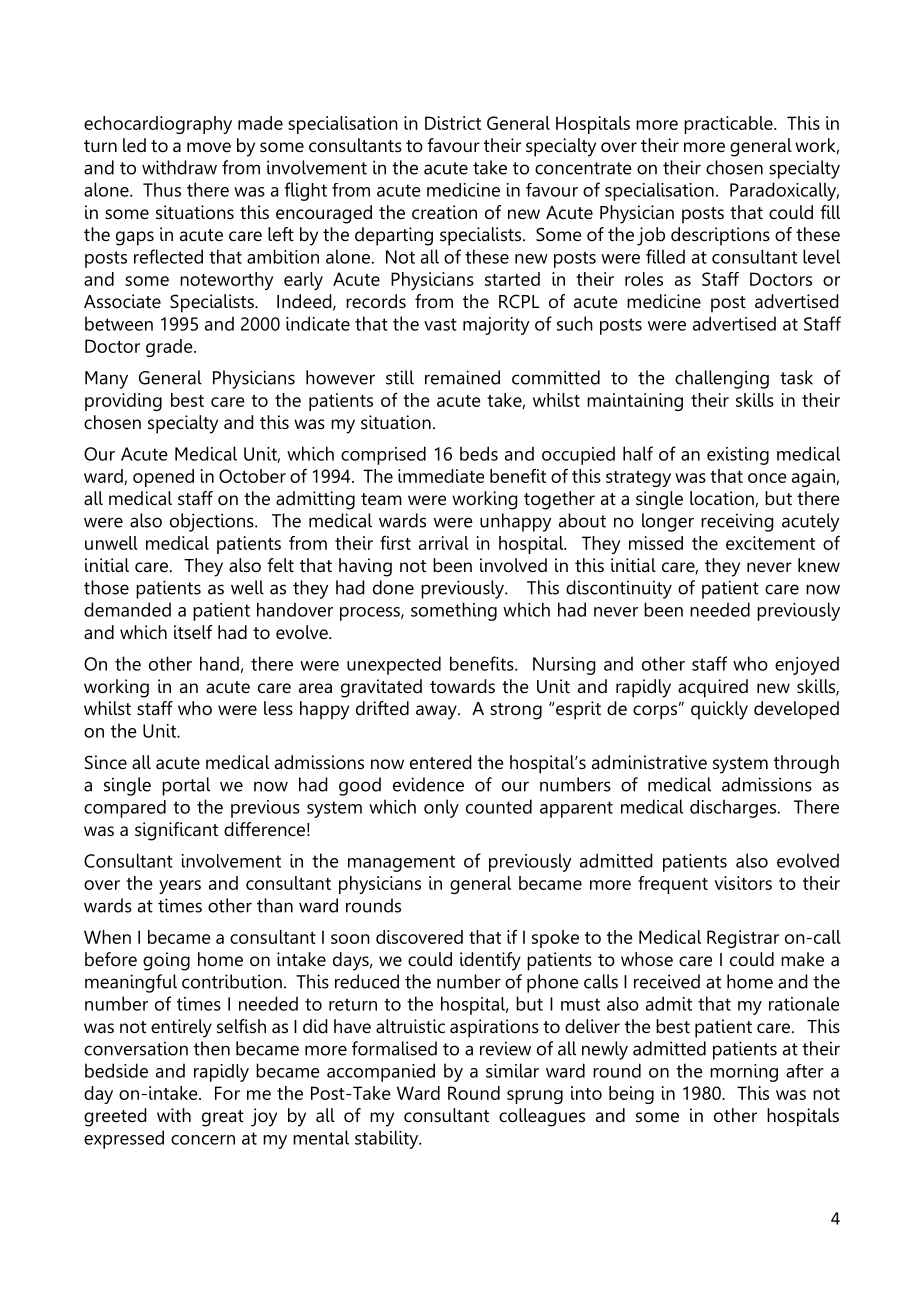  I want to click on discharges, so click(734, 808).
